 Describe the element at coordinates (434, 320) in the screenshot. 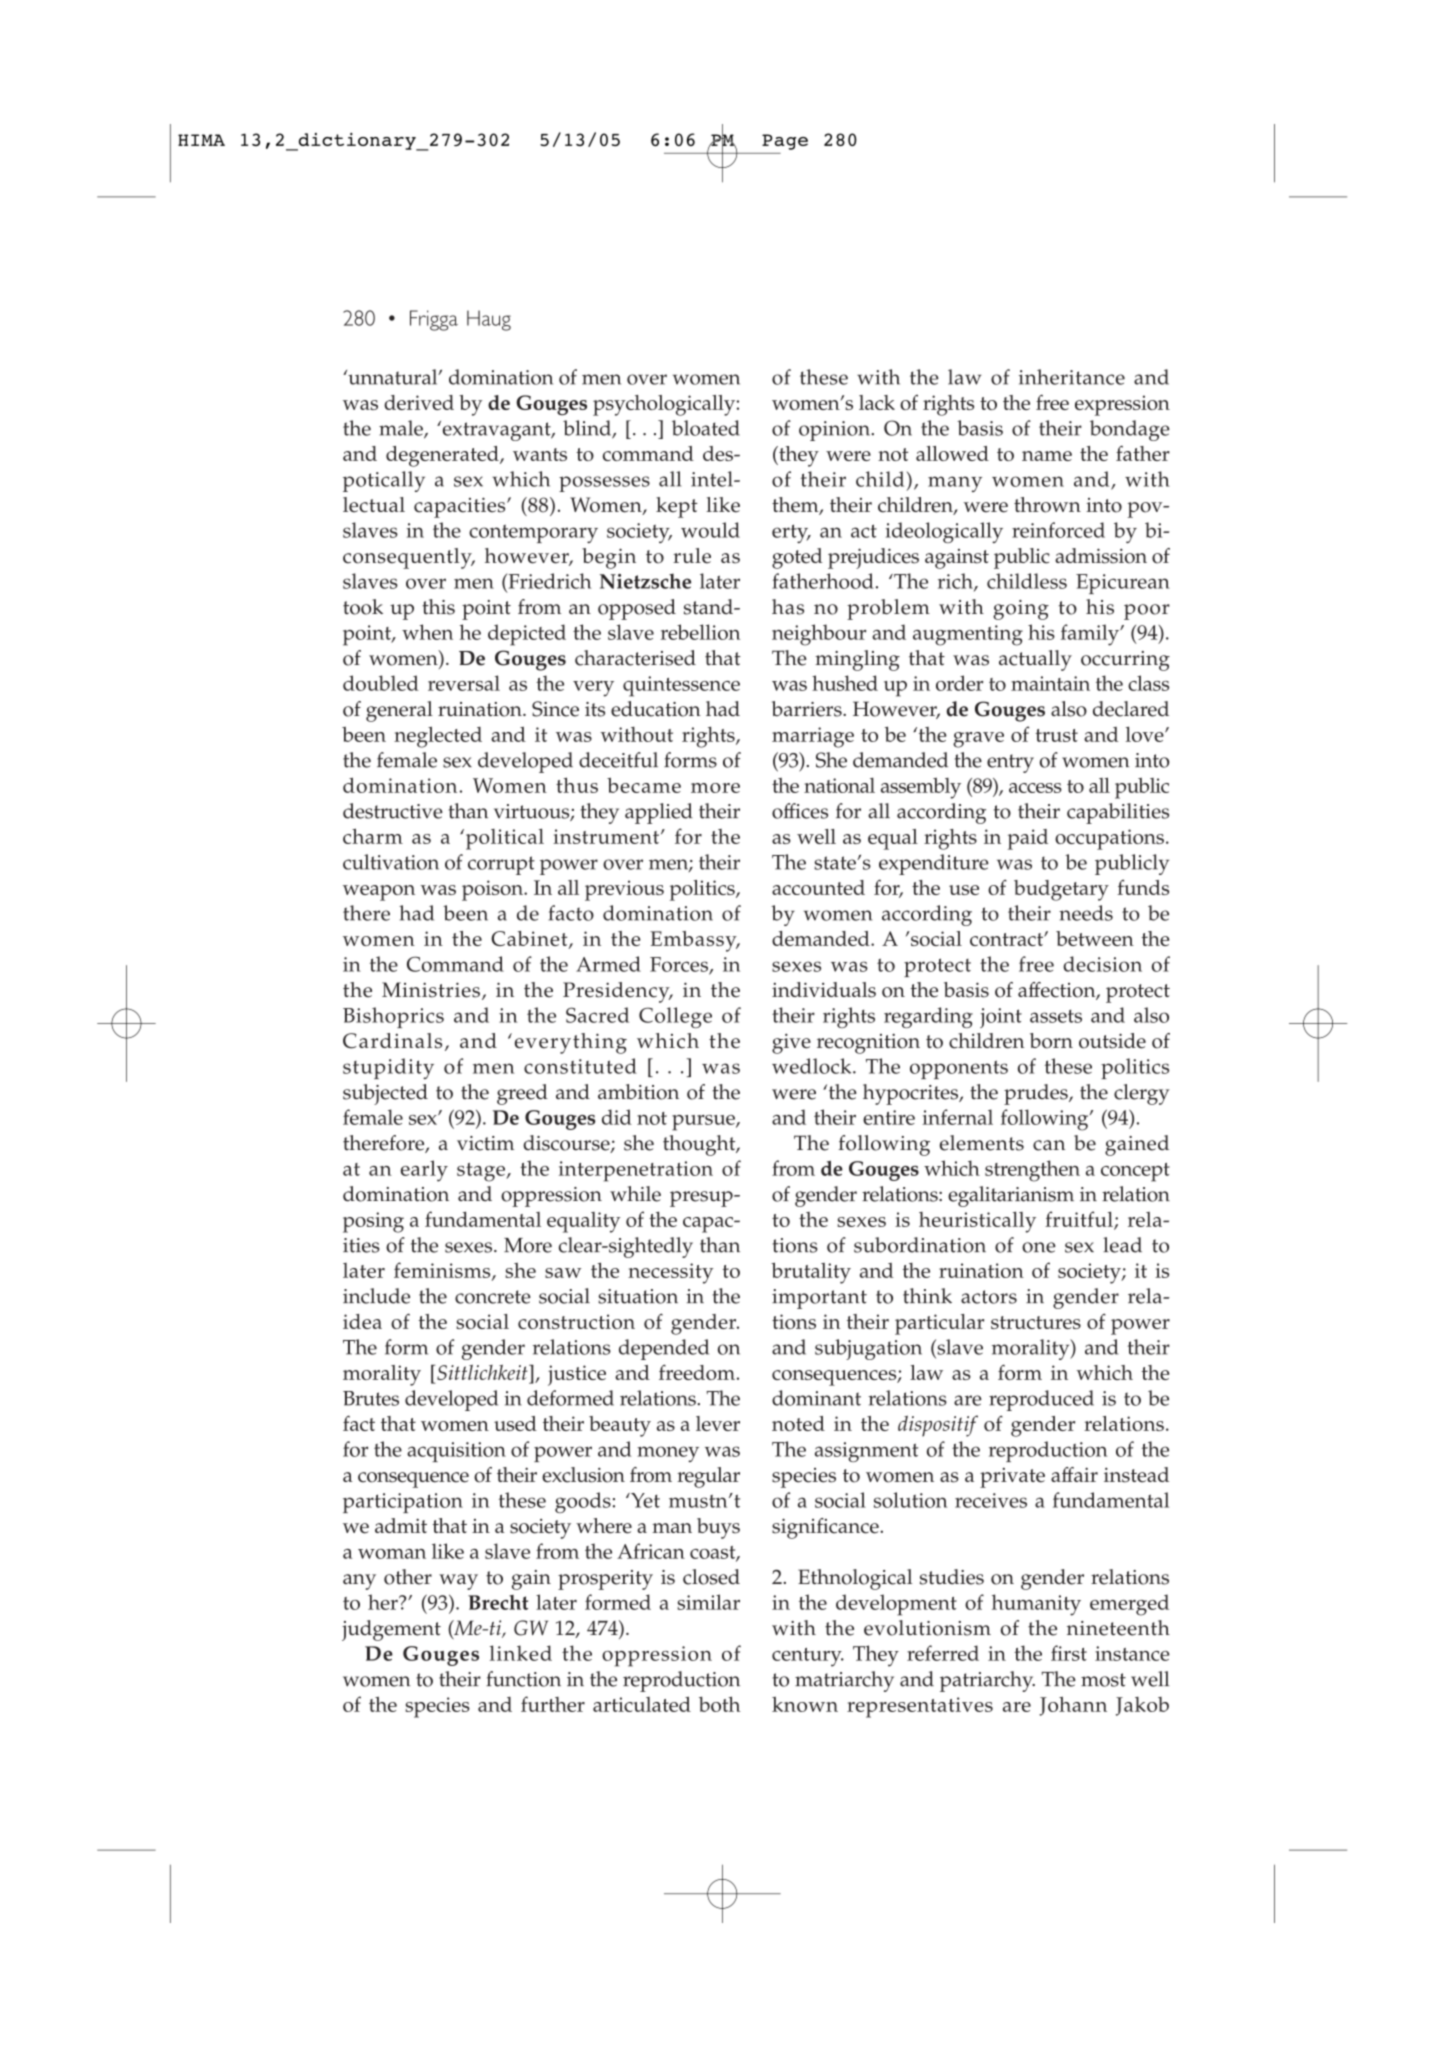

I see `Frigga` at that location.
